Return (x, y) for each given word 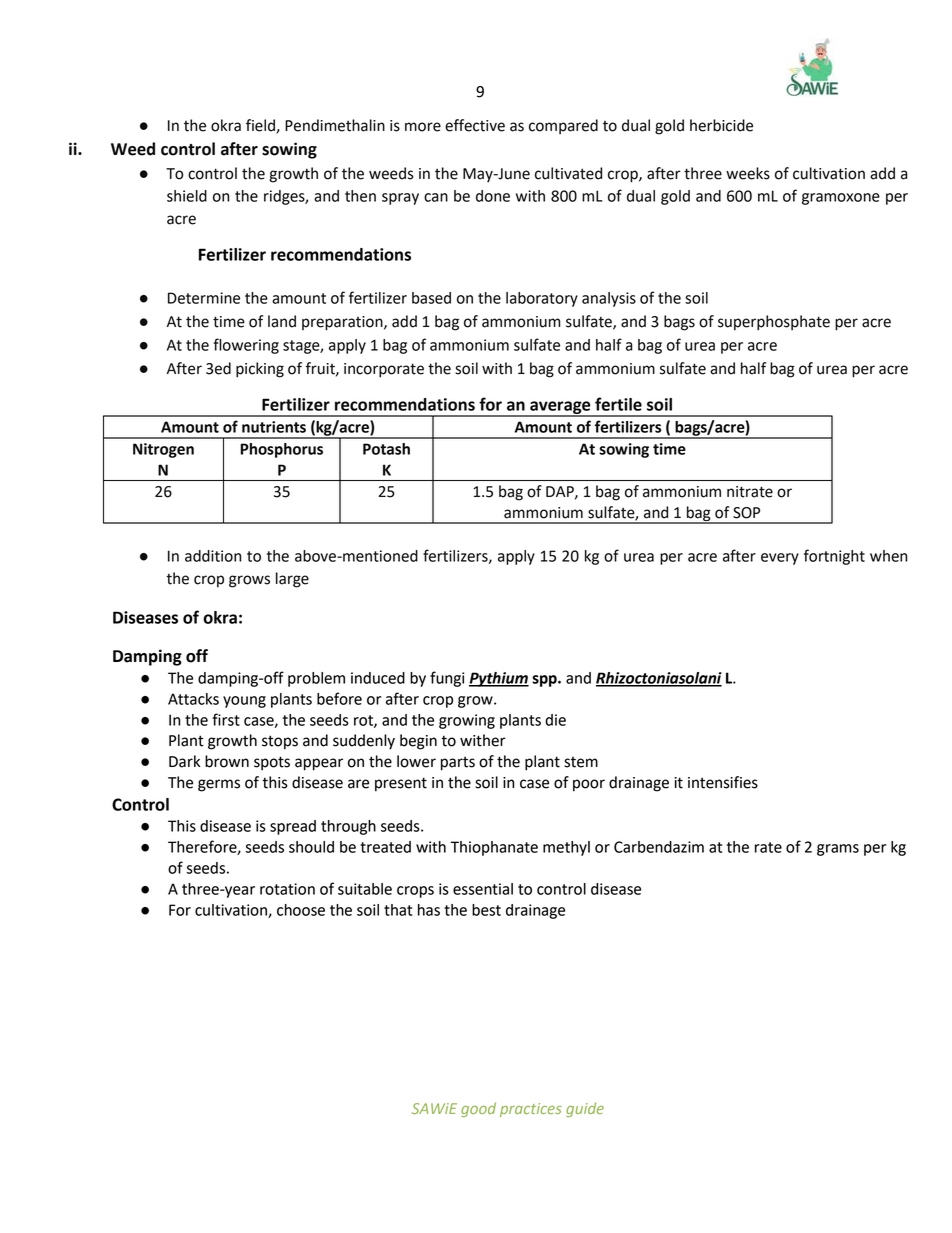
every (780, 559)
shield (187, 196)
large (292, 580)
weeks (748, 173)
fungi (447, 679)
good (478, 1109)
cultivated (568, 173)
